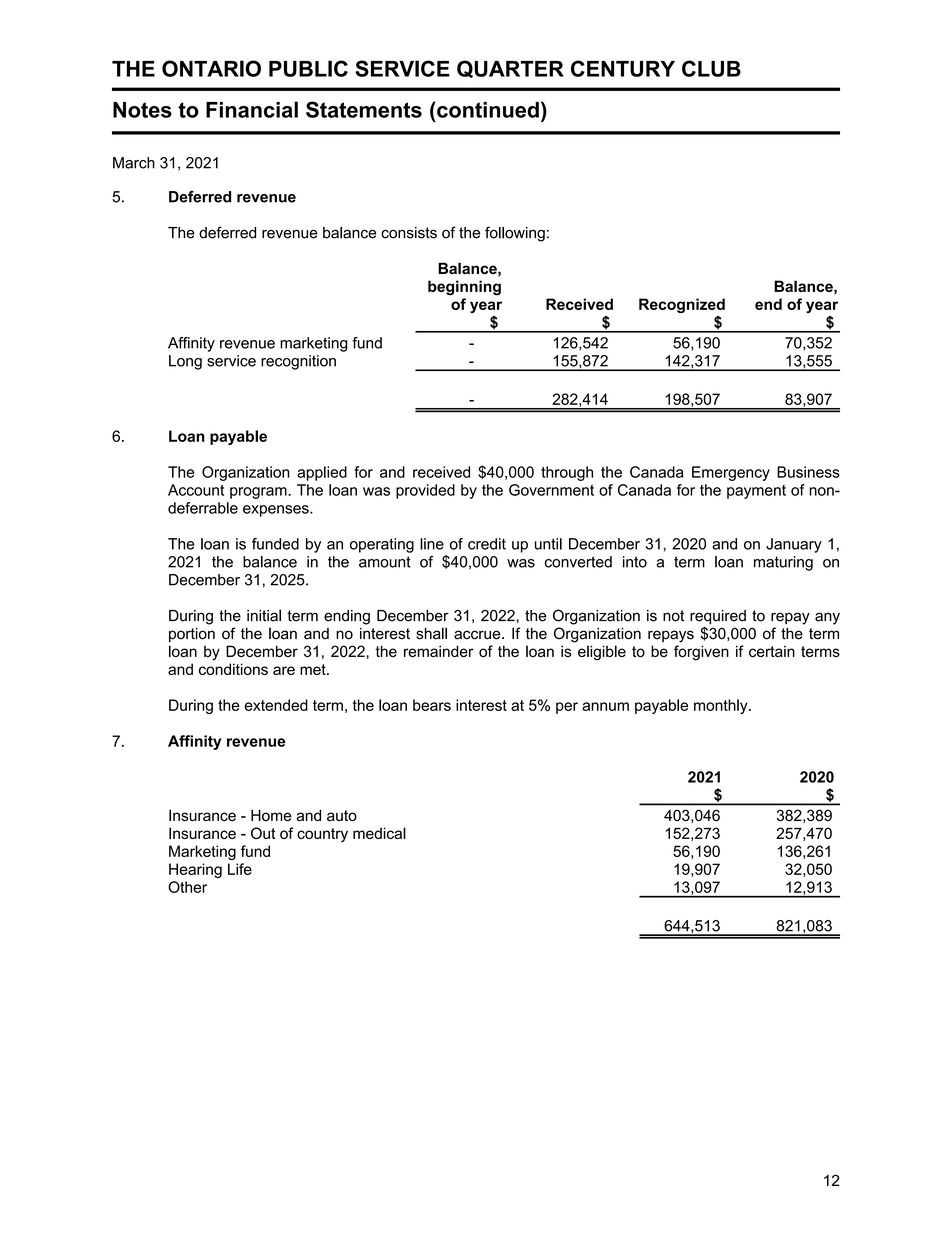 The height and width of the screenshot is (1233, 952). What do you see at coordinates (211, 68) in the screenshot?
I see `ONTARIO` at bounding box center [211, 68].
